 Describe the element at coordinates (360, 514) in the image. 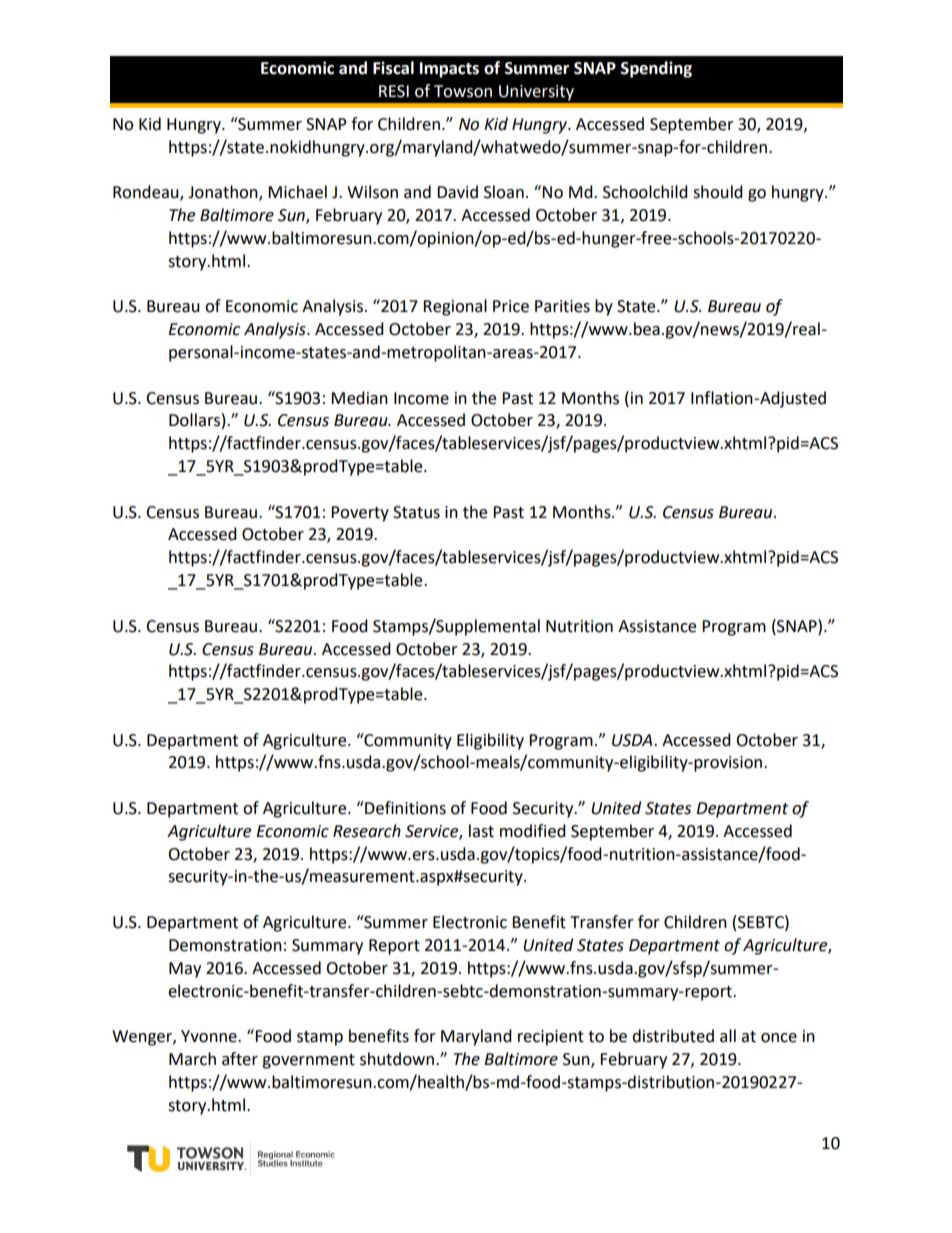

I see `Poverty` at that location.
